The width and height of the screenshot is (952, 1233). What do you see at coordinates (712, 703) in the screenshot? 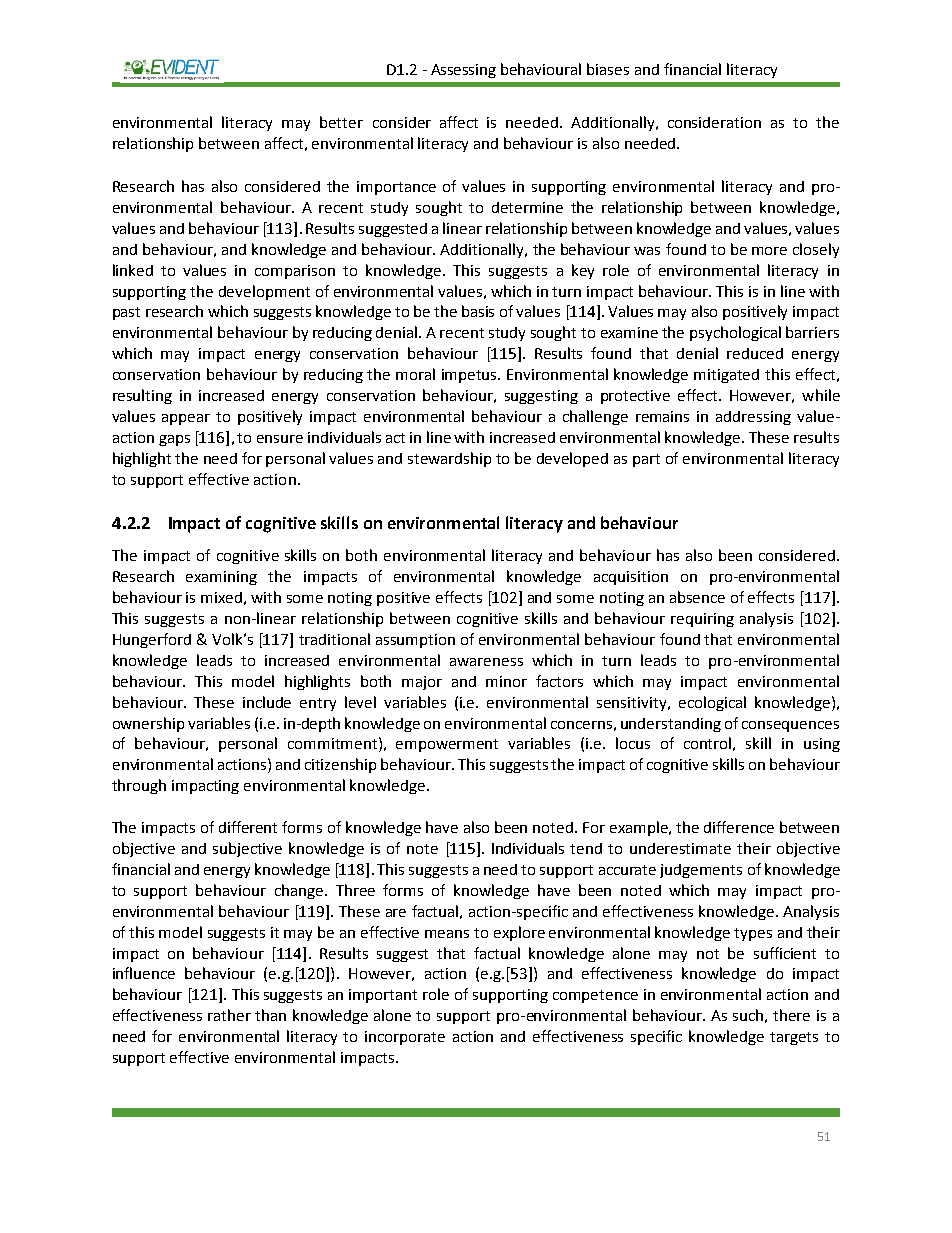
I see `ecological` at bounding box center [712, 703].
